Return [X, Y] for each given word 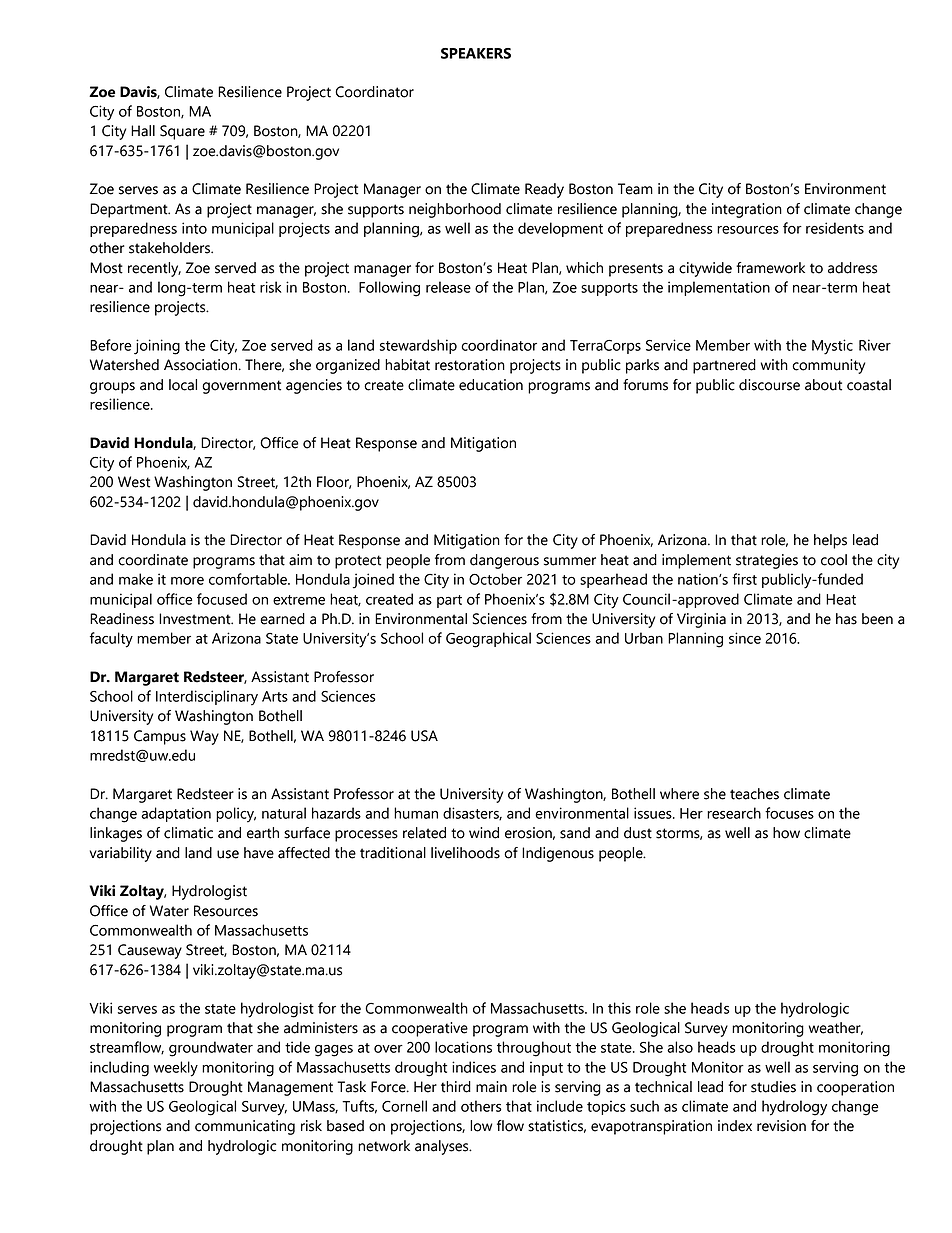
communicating [245, 1127]
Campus [160, 737]
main [491, 1087]
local [183, 385]
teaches [754, 794]
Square [182, 132]
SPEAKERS [476, 53]
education [491, 385]
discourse [769, 385]
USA [424, 736]
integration [747, 210]
